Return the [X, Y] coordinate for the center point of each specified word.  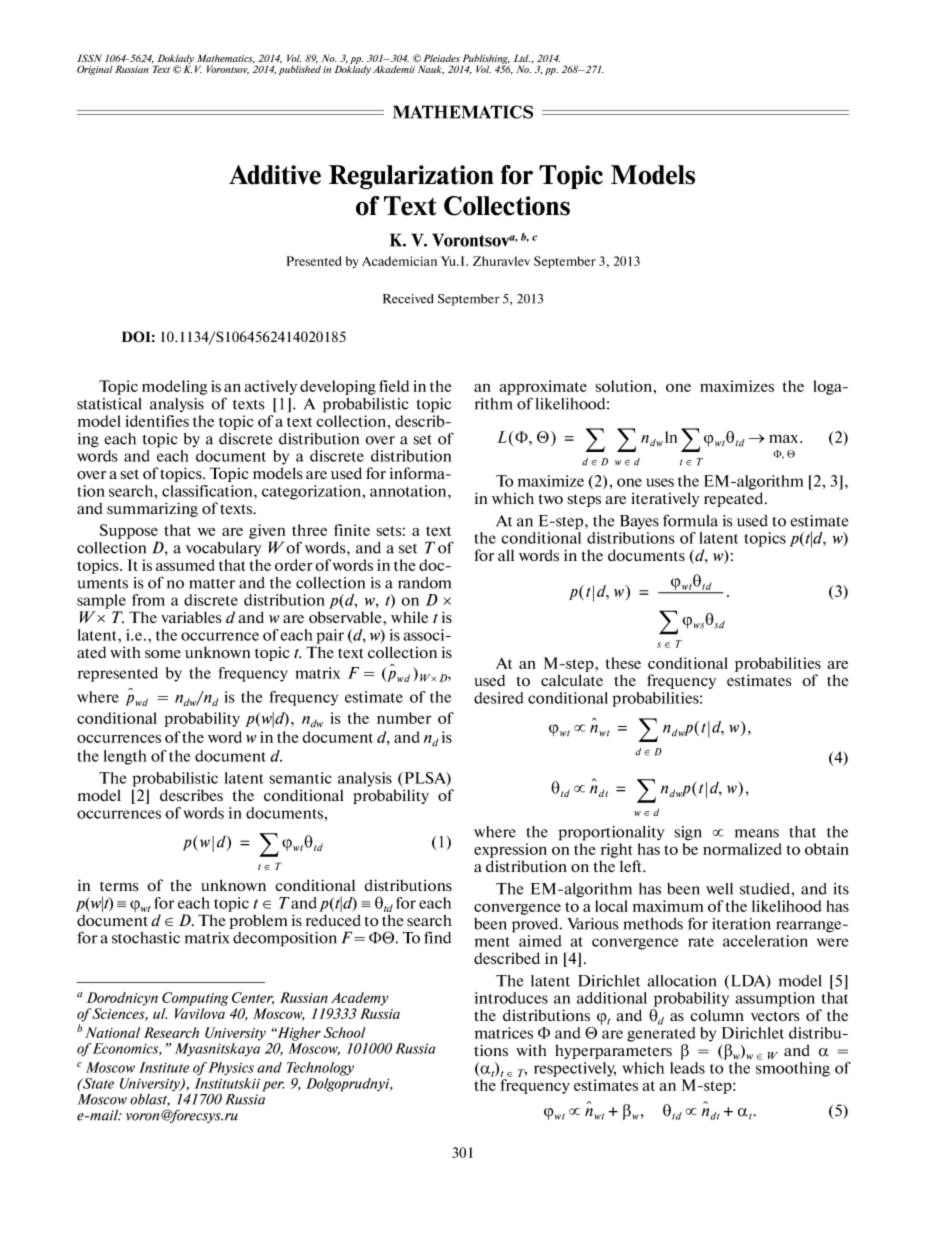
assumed [185, 565]
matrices [504, 1033]
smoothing [793, 1069]
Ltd [522, 58]
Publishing [485, 60]
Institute [164, 1067]
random [424, 583]
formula [690, 520]
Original [95, 70]
